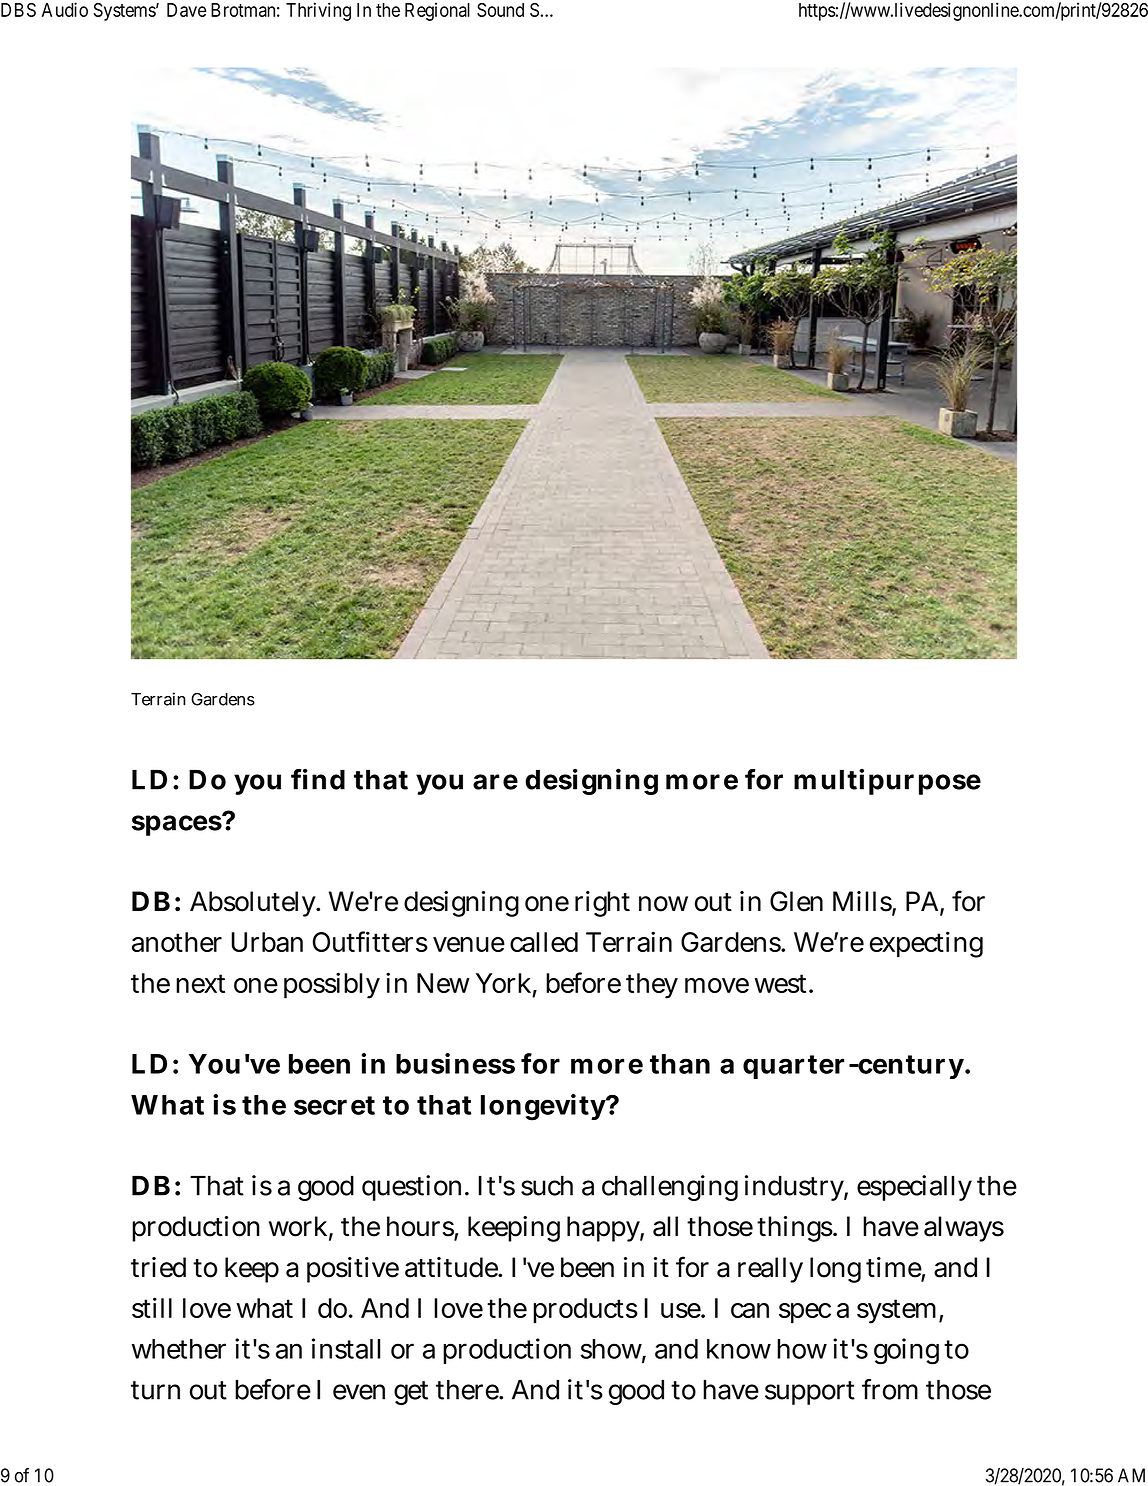 The width and height of the screenshot is (1148, 1486). What do you see at coordinates (495, 782) in the screenshot?
I see `are` at bounding box center [495, 782].
